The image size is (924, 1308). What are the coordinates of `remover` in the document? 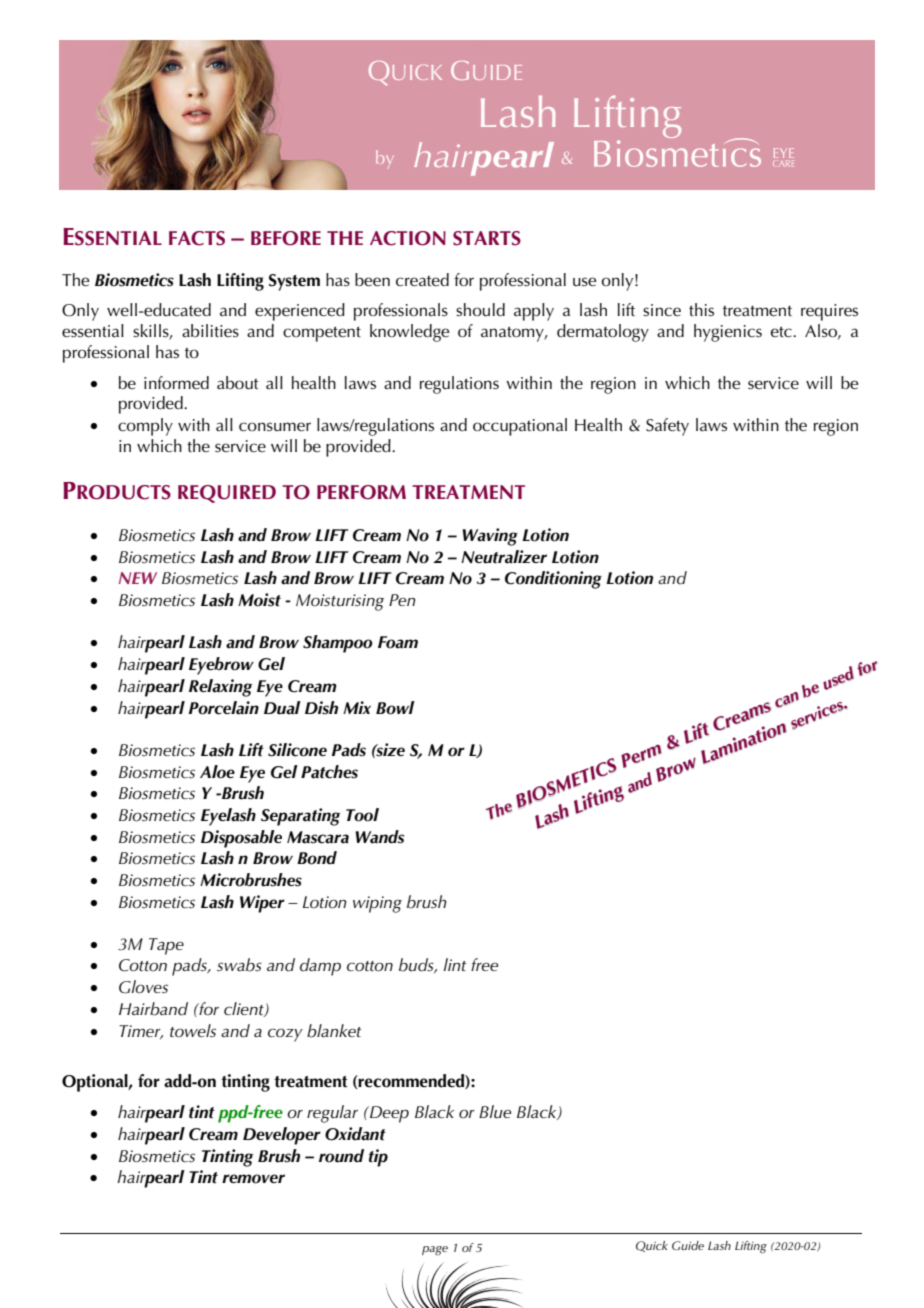 It's located at (253, 1179).
